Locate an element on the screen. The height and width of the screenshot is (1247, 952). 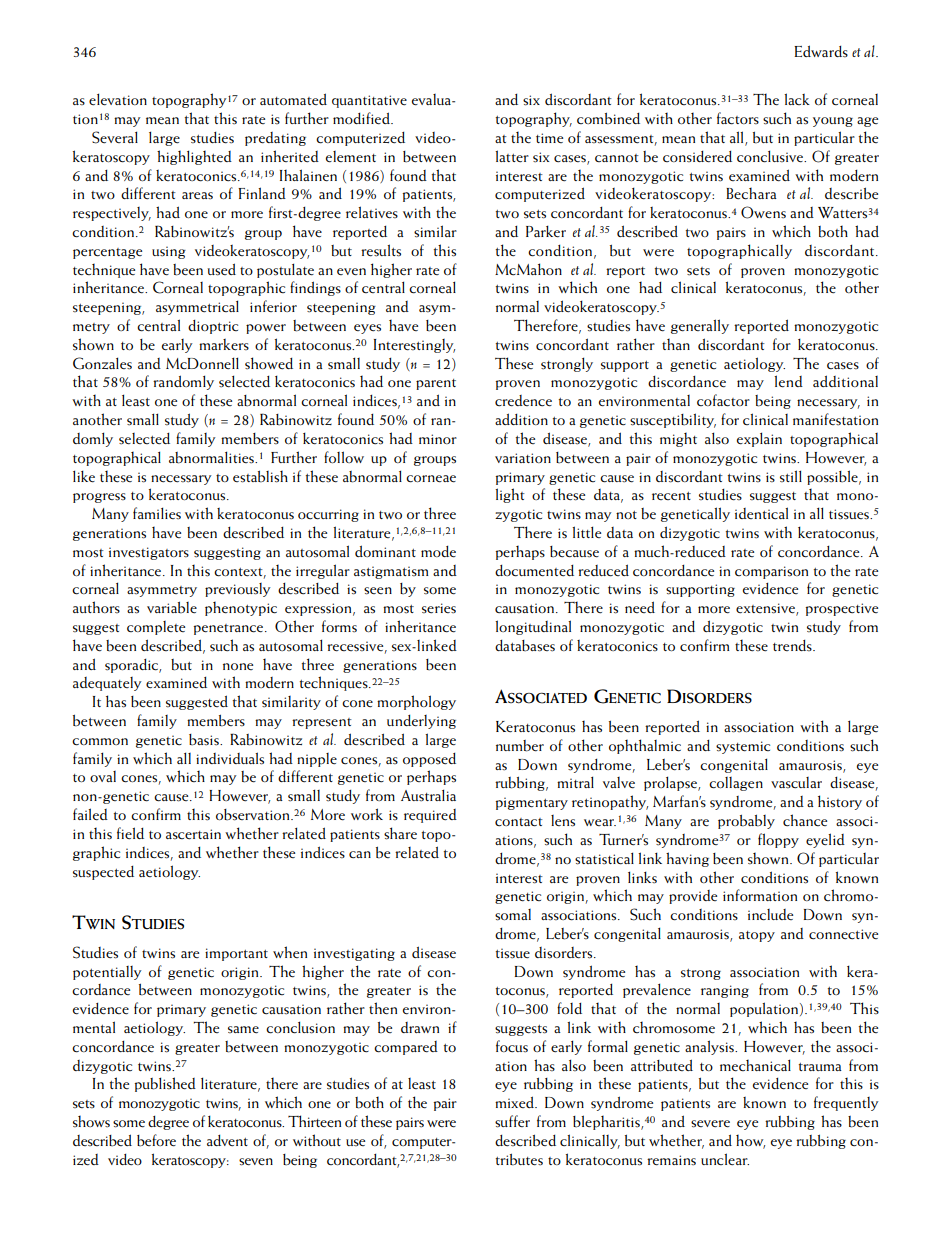
quantitative is located at coordinates (369, 101).
